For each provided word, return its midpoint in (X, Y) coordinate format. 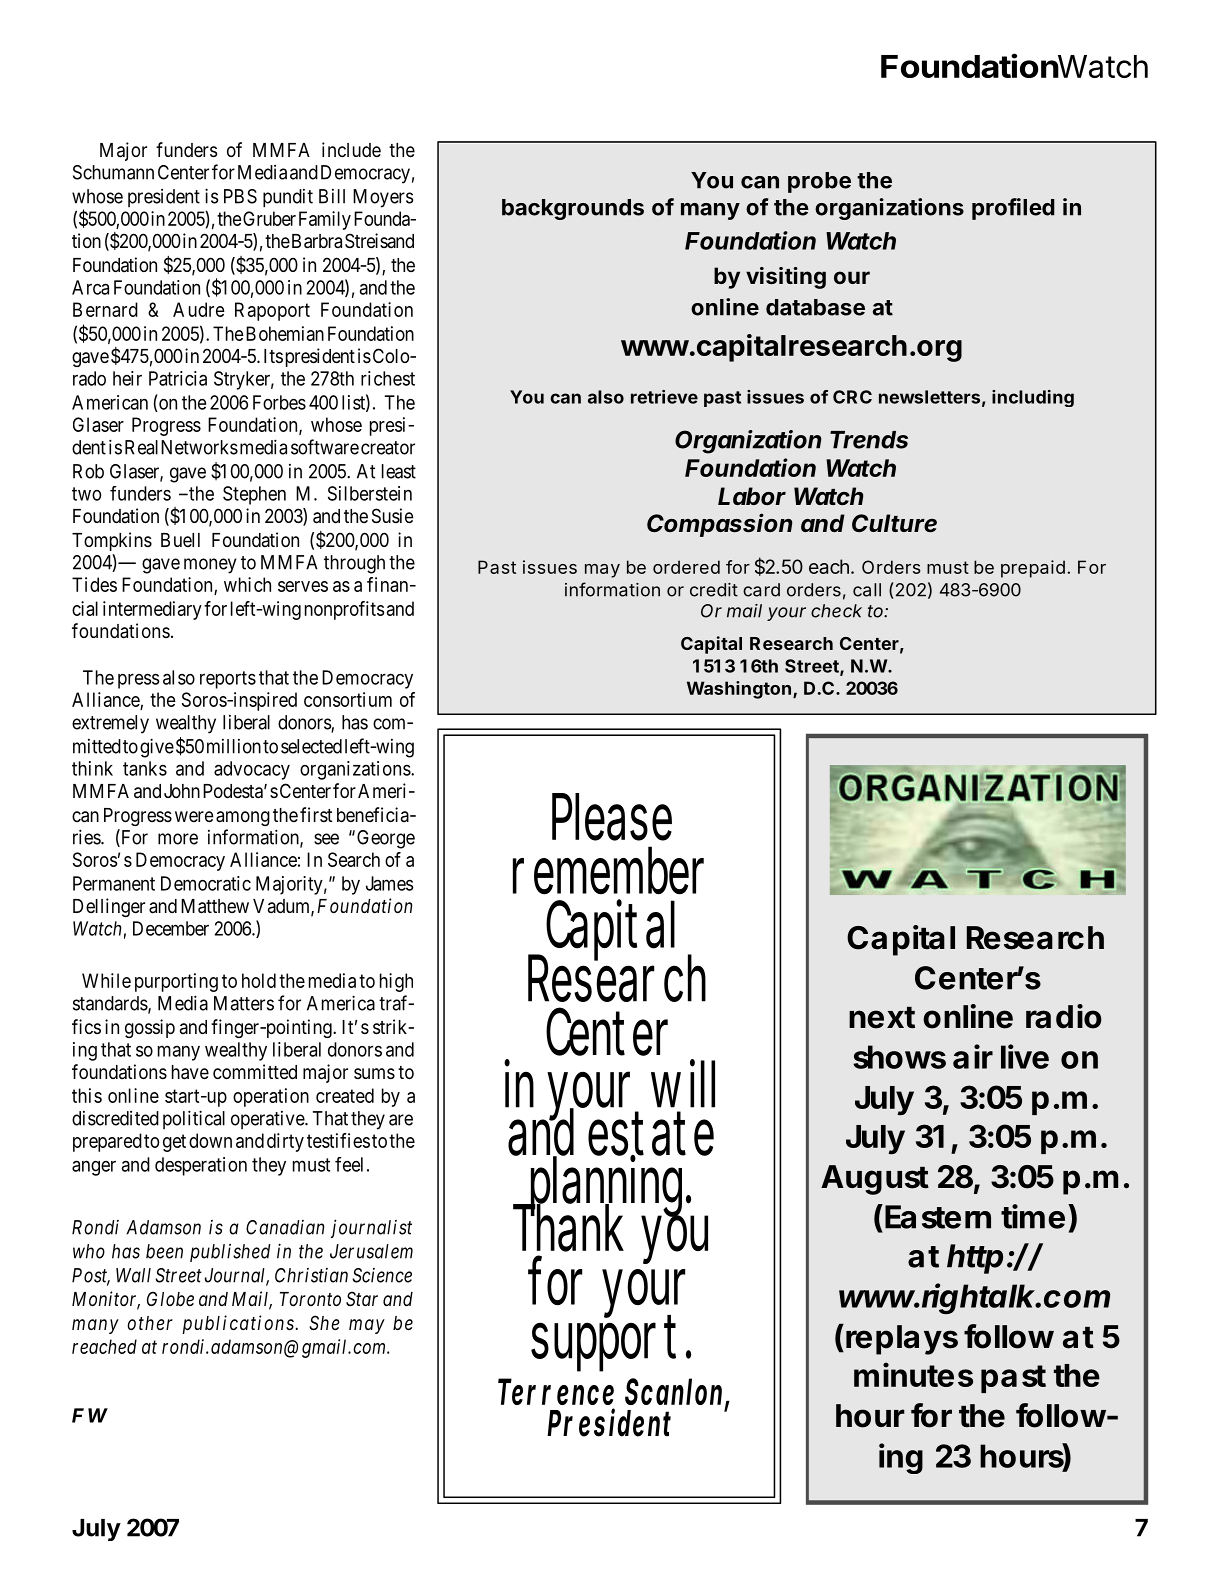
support (611, 1342)
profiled (1013, 209)
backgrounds (573, 209)
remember (608, 870)
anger (94, 1168)
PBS (240, 196)
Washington (739, 690)
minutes (913, 1374)
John (182, 791)
